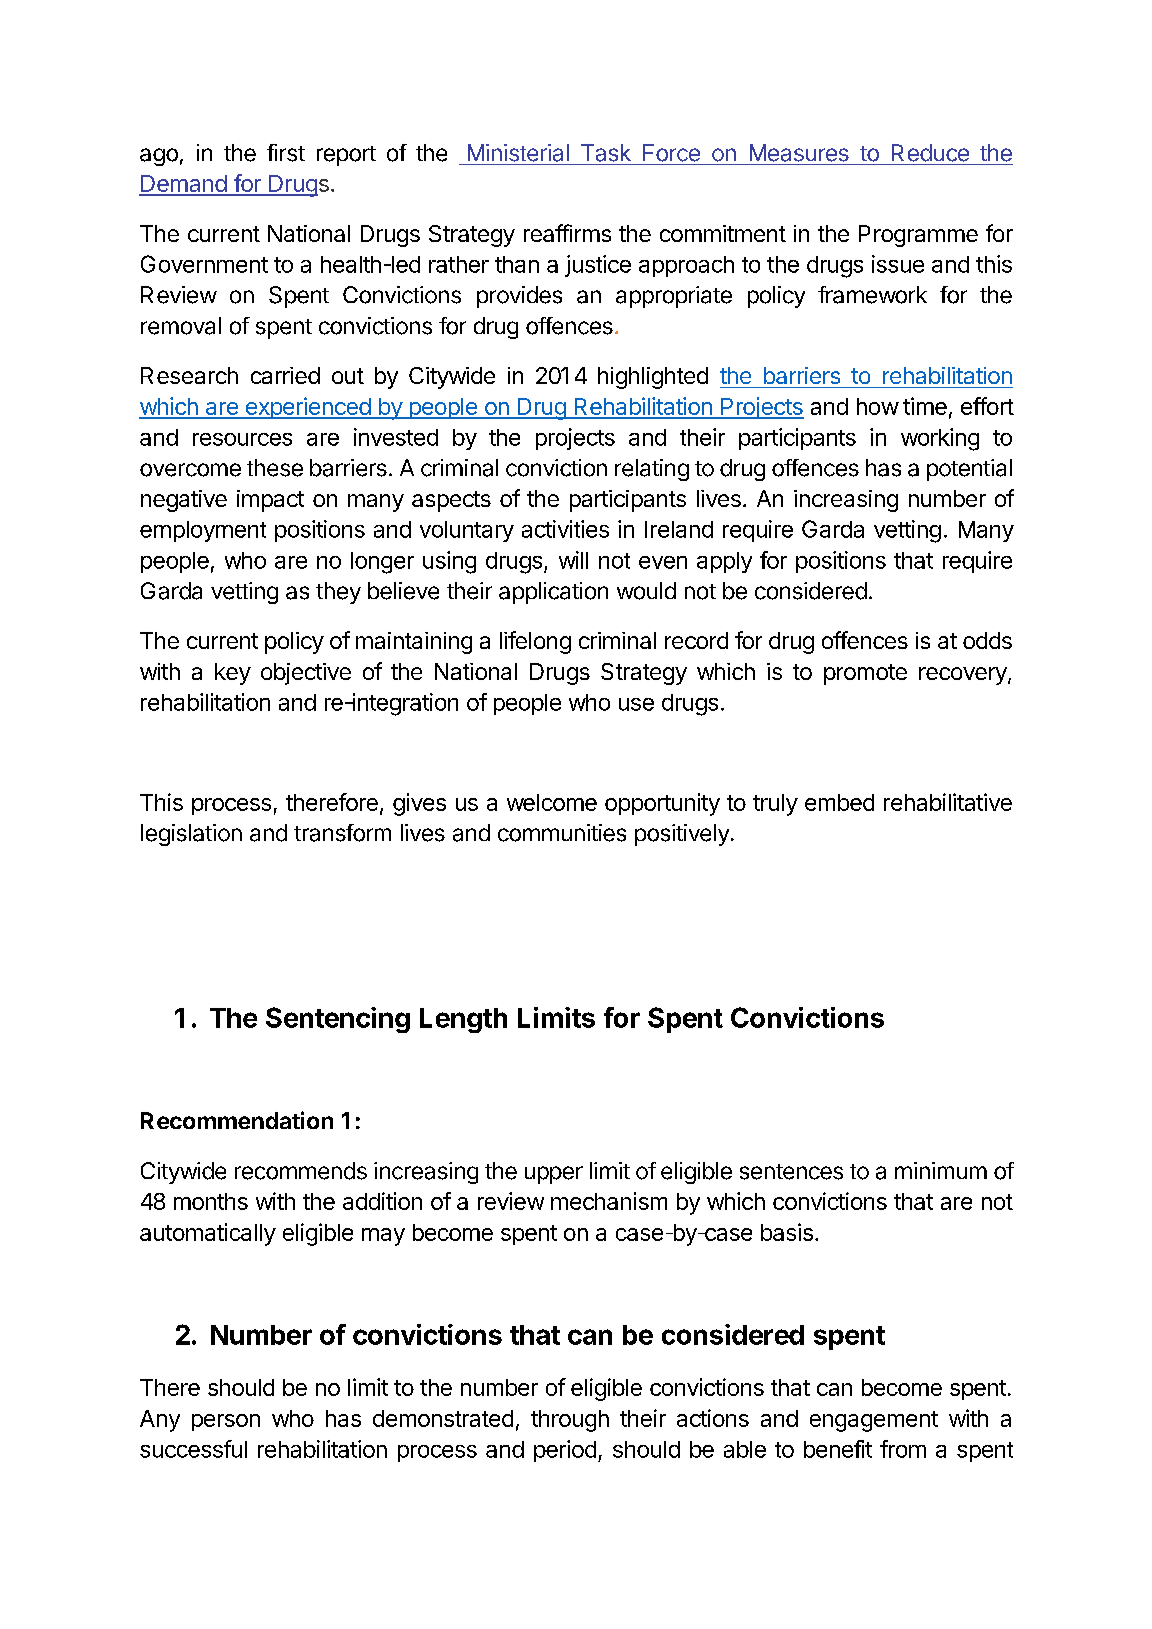  Describe the element at coordinates (233, 674) in the screenshot. I see `key` at that location.
